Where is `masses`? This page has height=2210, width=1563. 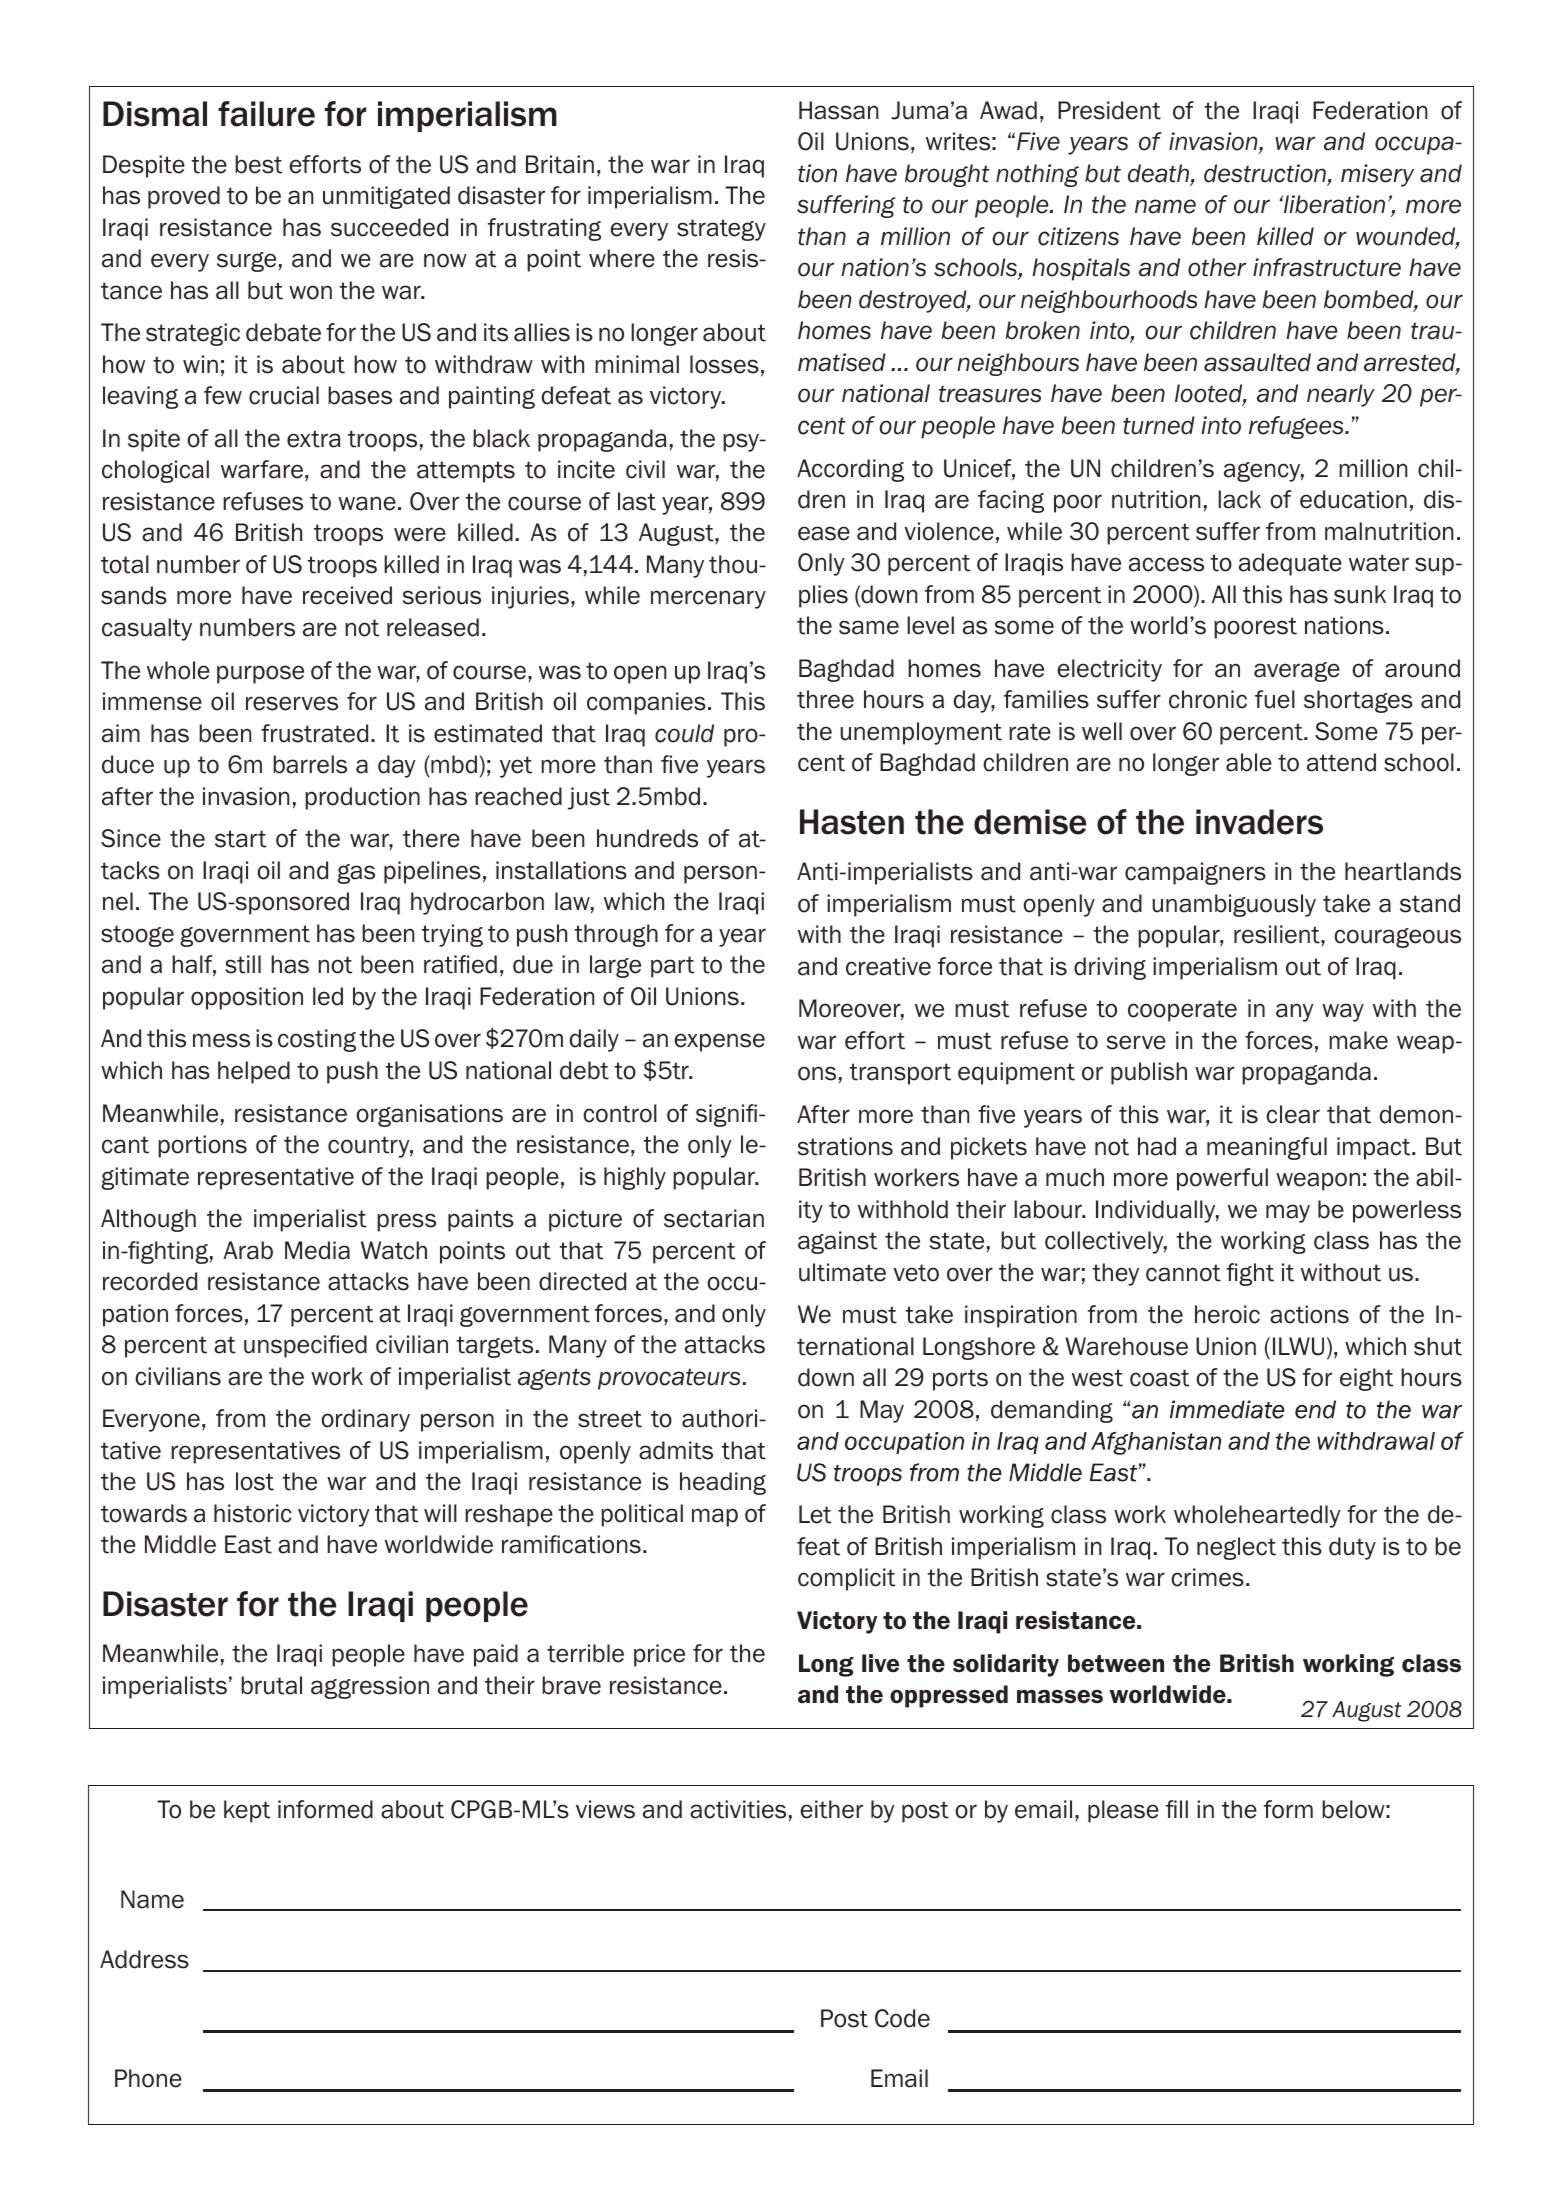
masses is located at coordinates (1060, 1697).
